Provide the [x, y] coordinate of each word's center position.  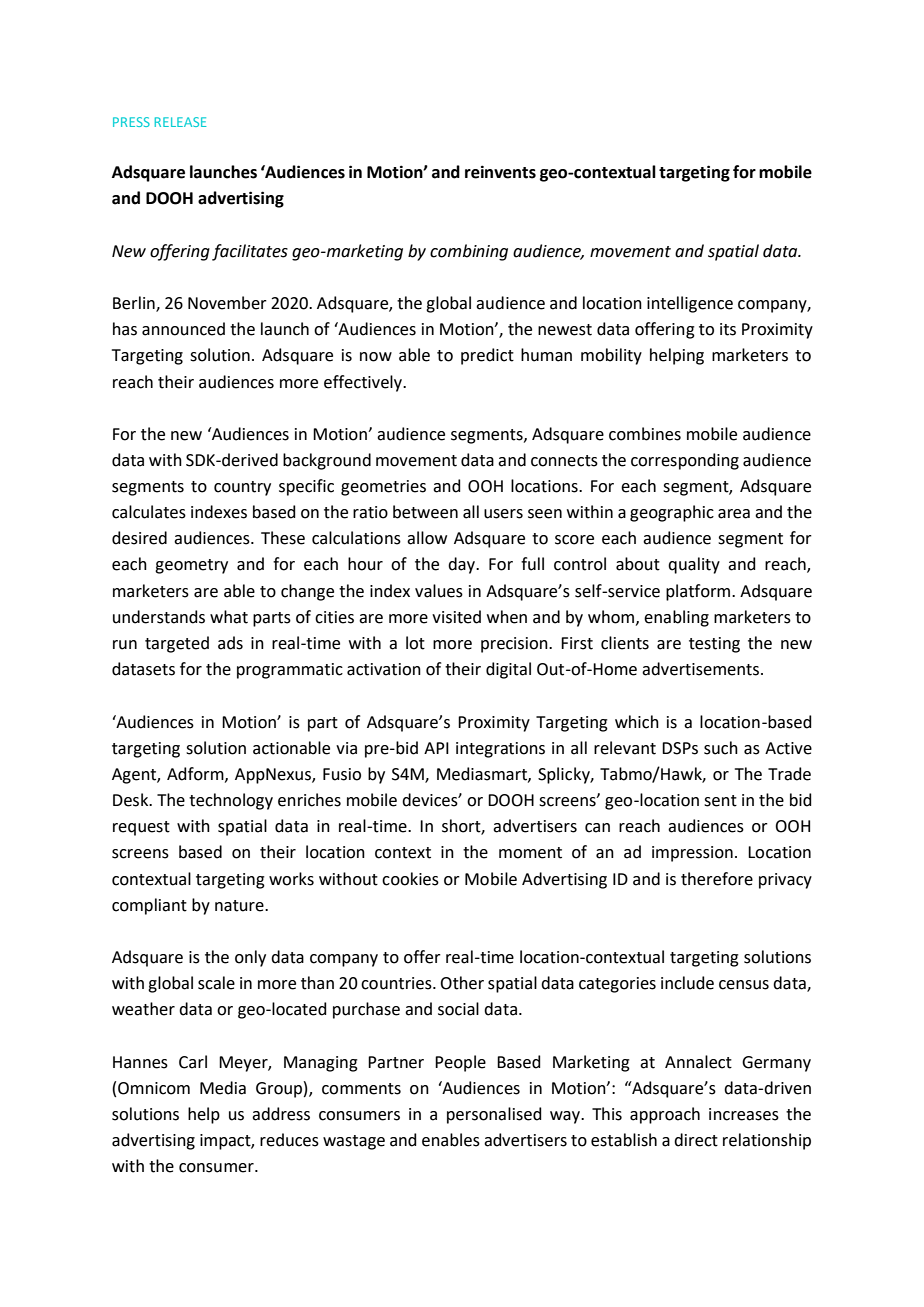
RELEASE [180, 122]
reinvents [500, 172]
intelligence [690, 304]
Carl [193, 1062]
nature [240, 906]
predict [487, 356]
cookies [410, 879]
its [728, 329]
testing [714, 645]
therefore [717, 879]
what [229, 617]
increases [744, 1114]
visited [456, 617]
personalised [494, 1115]
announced [183, 329]
